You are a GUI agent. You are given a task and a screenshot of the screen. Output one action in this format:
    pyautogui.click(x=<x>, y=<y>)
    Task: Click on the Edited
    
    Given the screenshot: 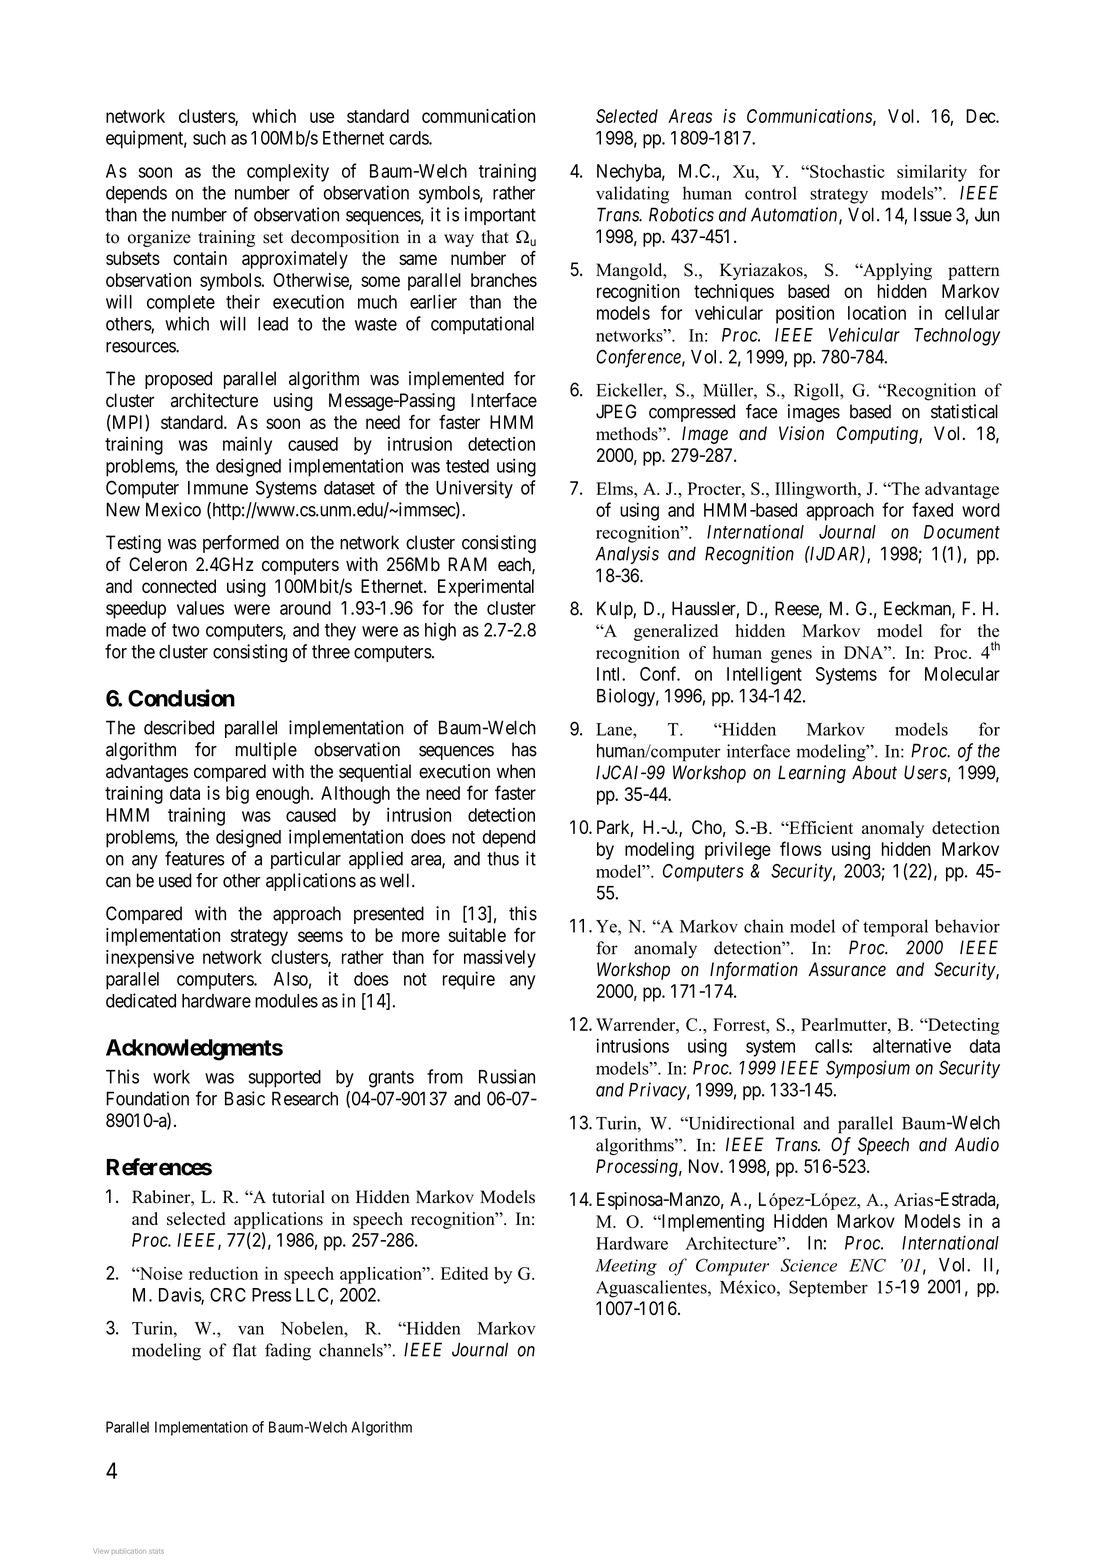 What is the action you would take?
    pyautogui.click(x=464, y=1273)
